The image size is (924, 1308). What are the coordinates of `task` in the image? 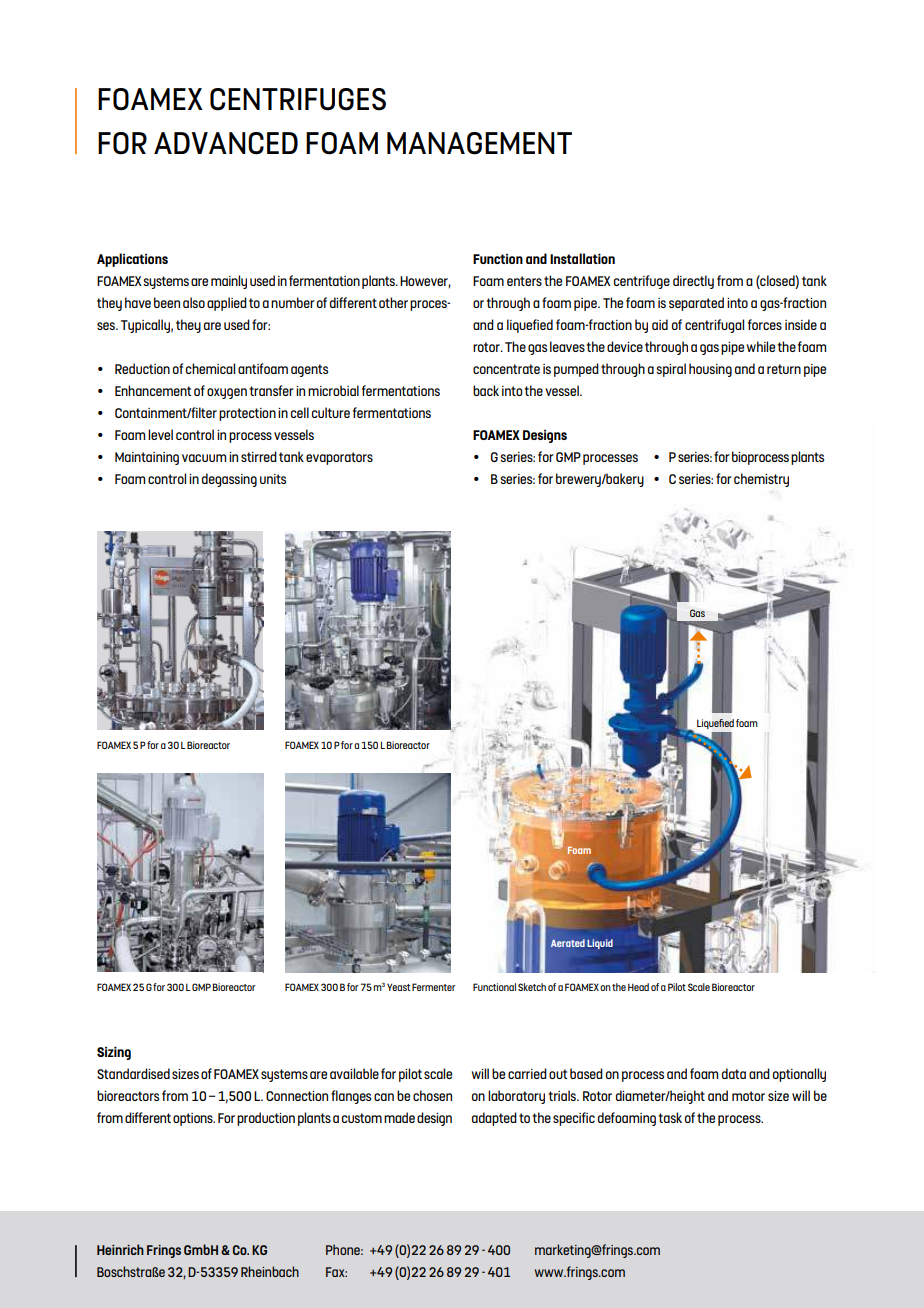 It's located at (670, 1117).
